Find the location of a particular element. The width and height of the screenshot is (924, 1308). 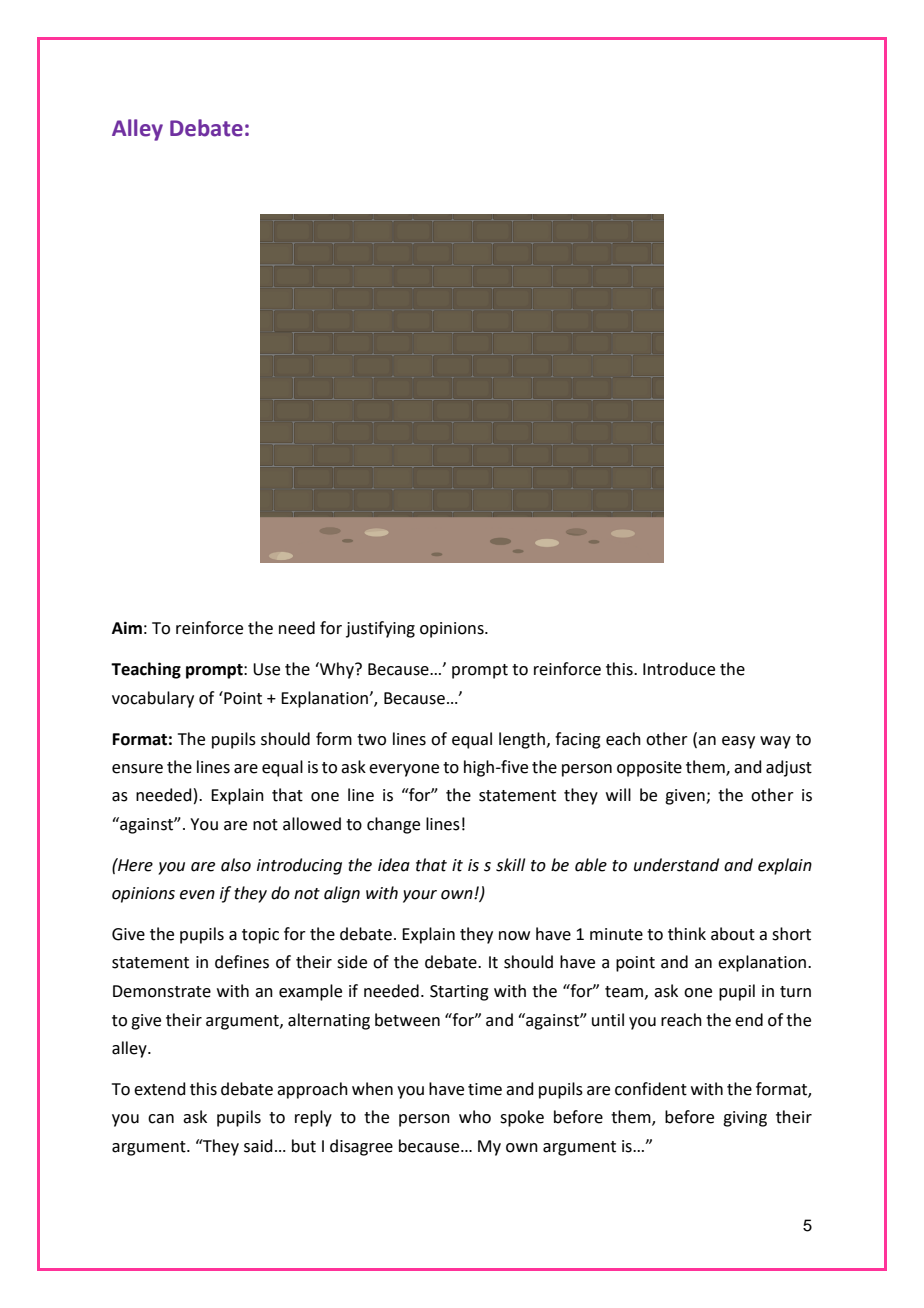

who is located at coordinates (475, 1117).
